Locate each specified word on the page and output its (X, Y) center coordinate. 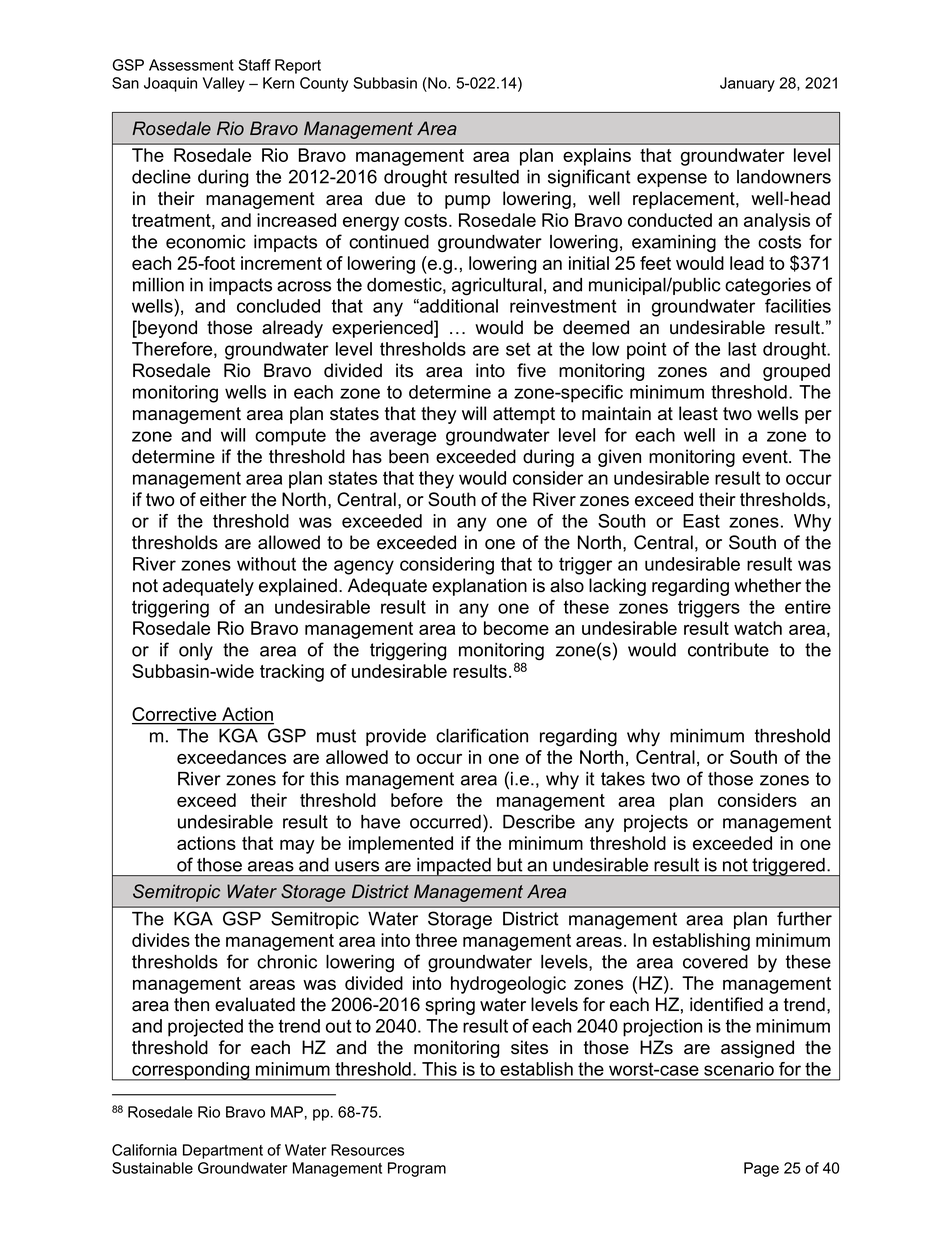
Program (417, 1169)
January (747, 84)
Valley (223, 84)
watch (758, 628)
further (804, 918)
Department (223, 1151)
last (742, 349)
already (292, 329)
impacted (454, 867)
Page (761, 1169)
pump (467, 202)
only (196, 651)
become (516, 628)
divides (161, 940)
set (518, 349)
